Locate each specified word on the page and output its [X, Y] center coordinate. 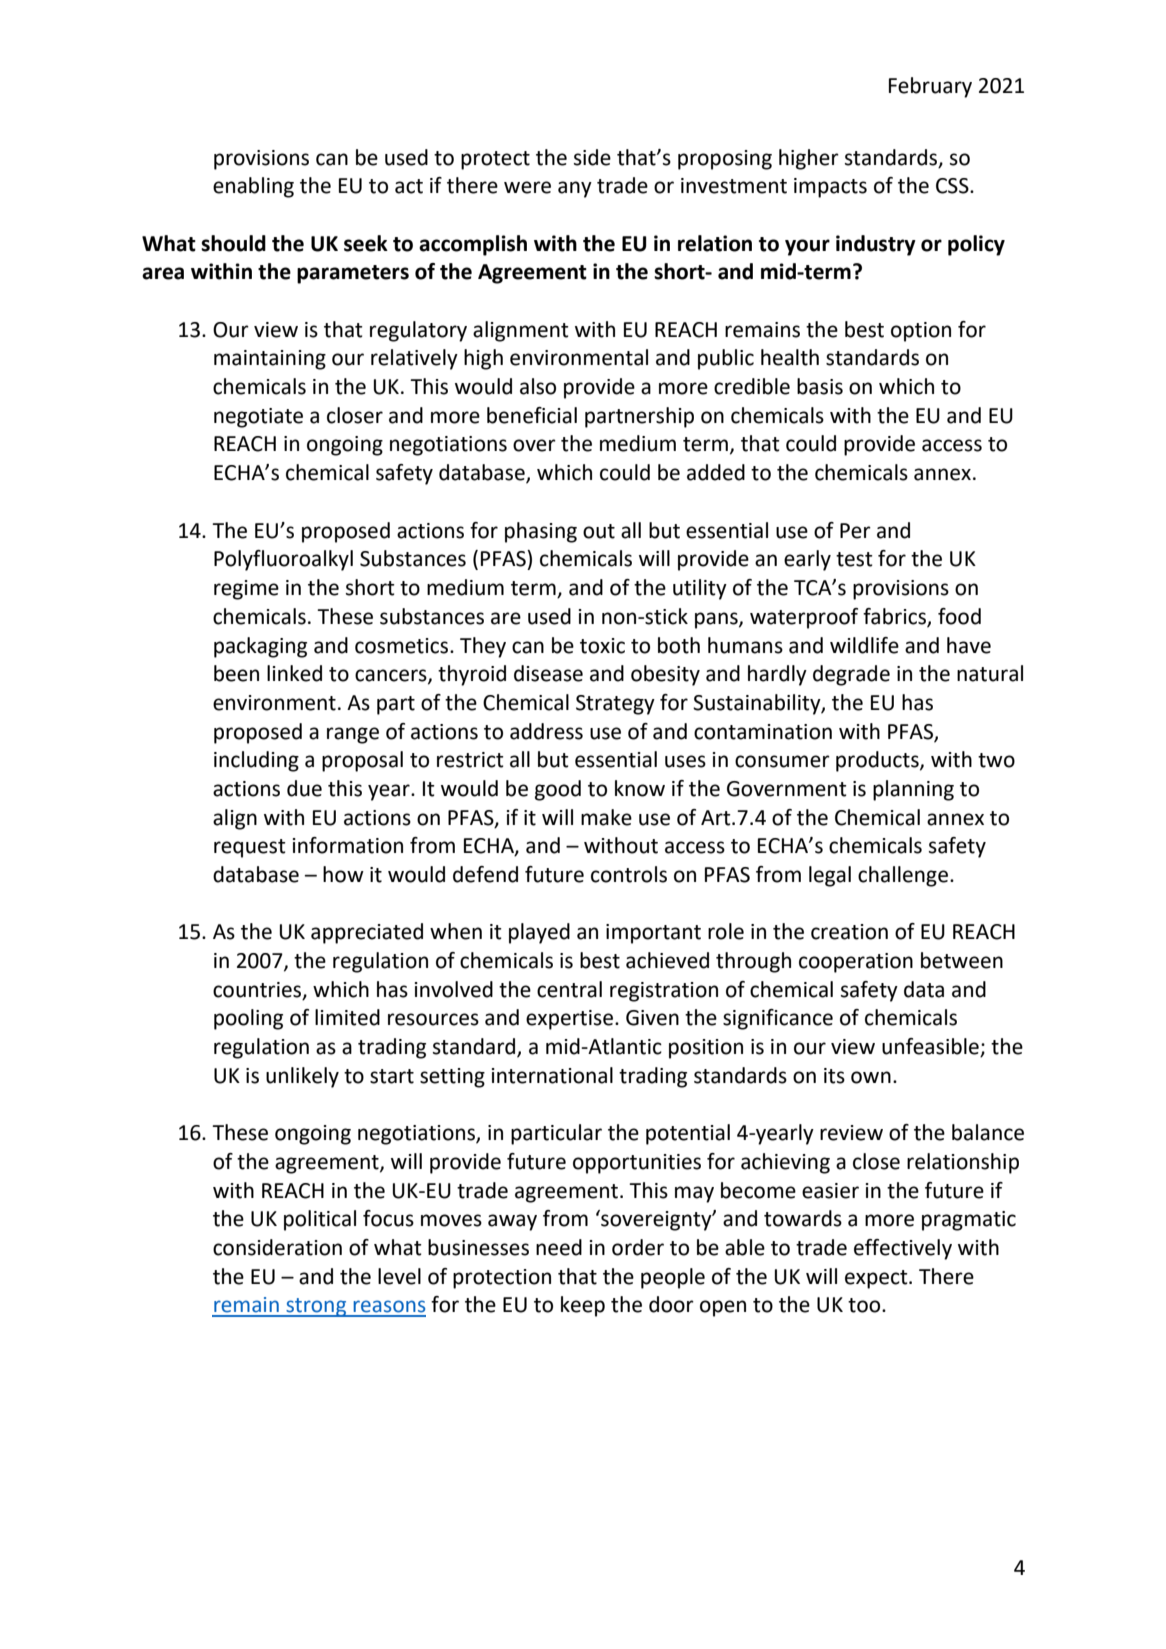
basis [820, 386]
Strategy [615, 705]
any [575, 189]
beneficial [532, 415]
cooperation [856, 963]
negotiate [258, 418]
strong [316, 1307]
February [930, 87]
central [569, 989]
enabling [253, 187]
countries [258, 990]
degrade [851, 675]
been [236, 673]
